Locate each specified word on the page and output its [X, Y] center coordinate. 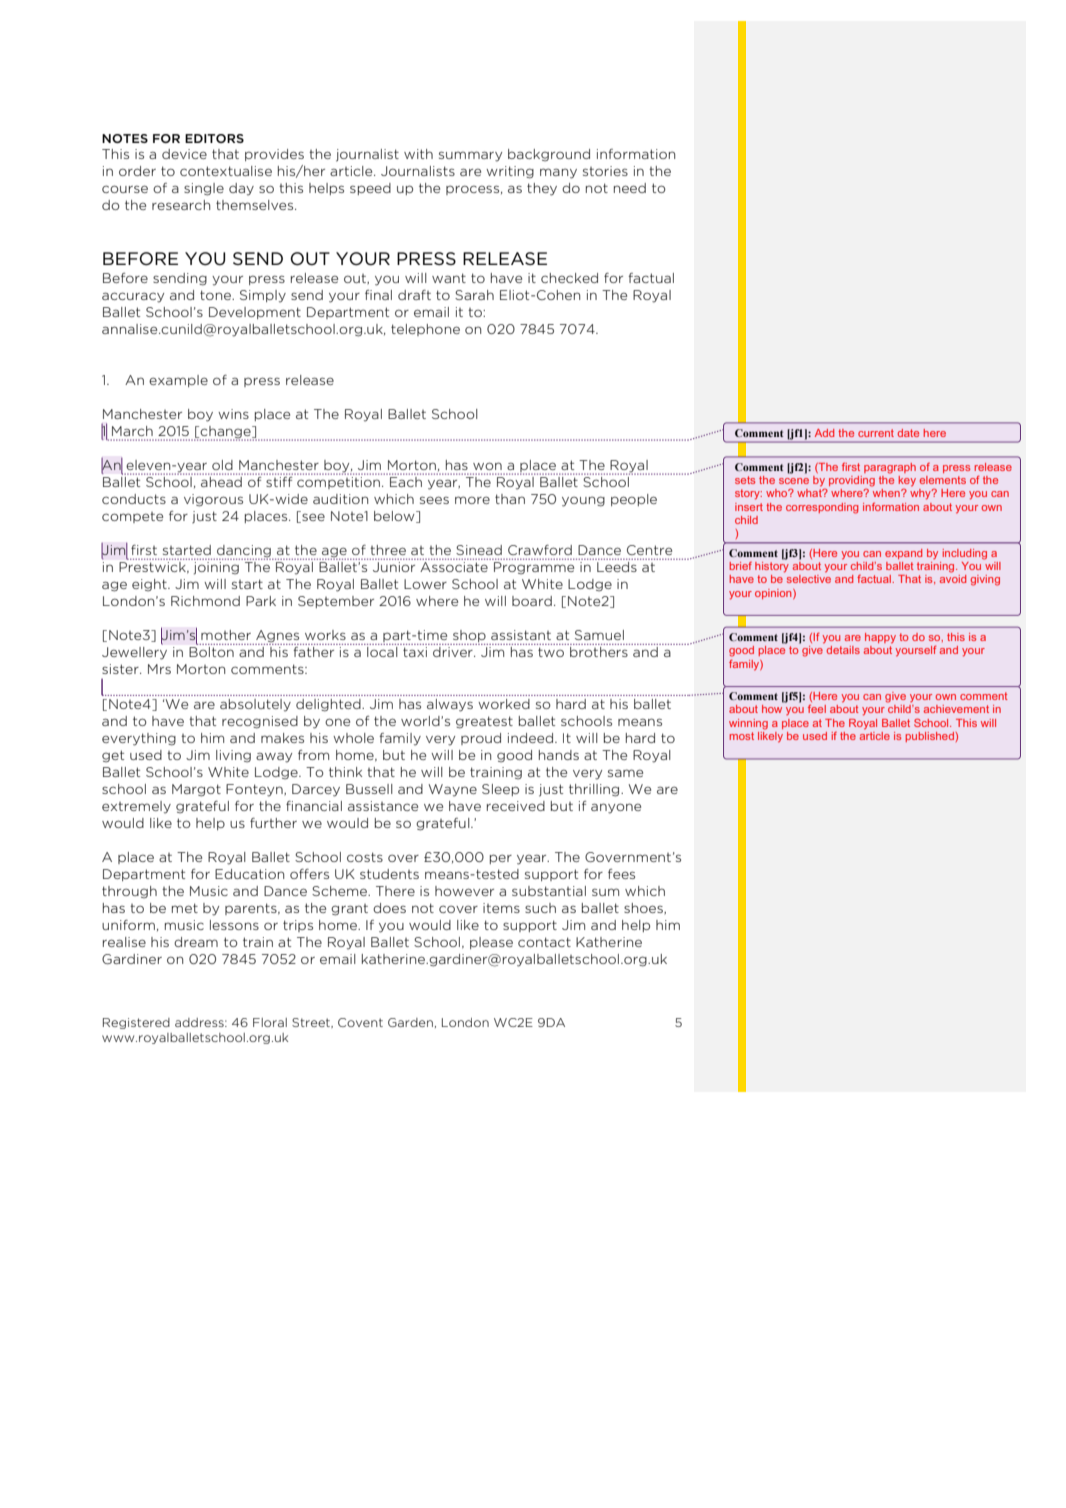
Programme [534, 568]
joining [216, 568]
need [630, 188]
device [184, 154]
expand [903, 554]
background [549, 155]
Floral [270, 1022]
